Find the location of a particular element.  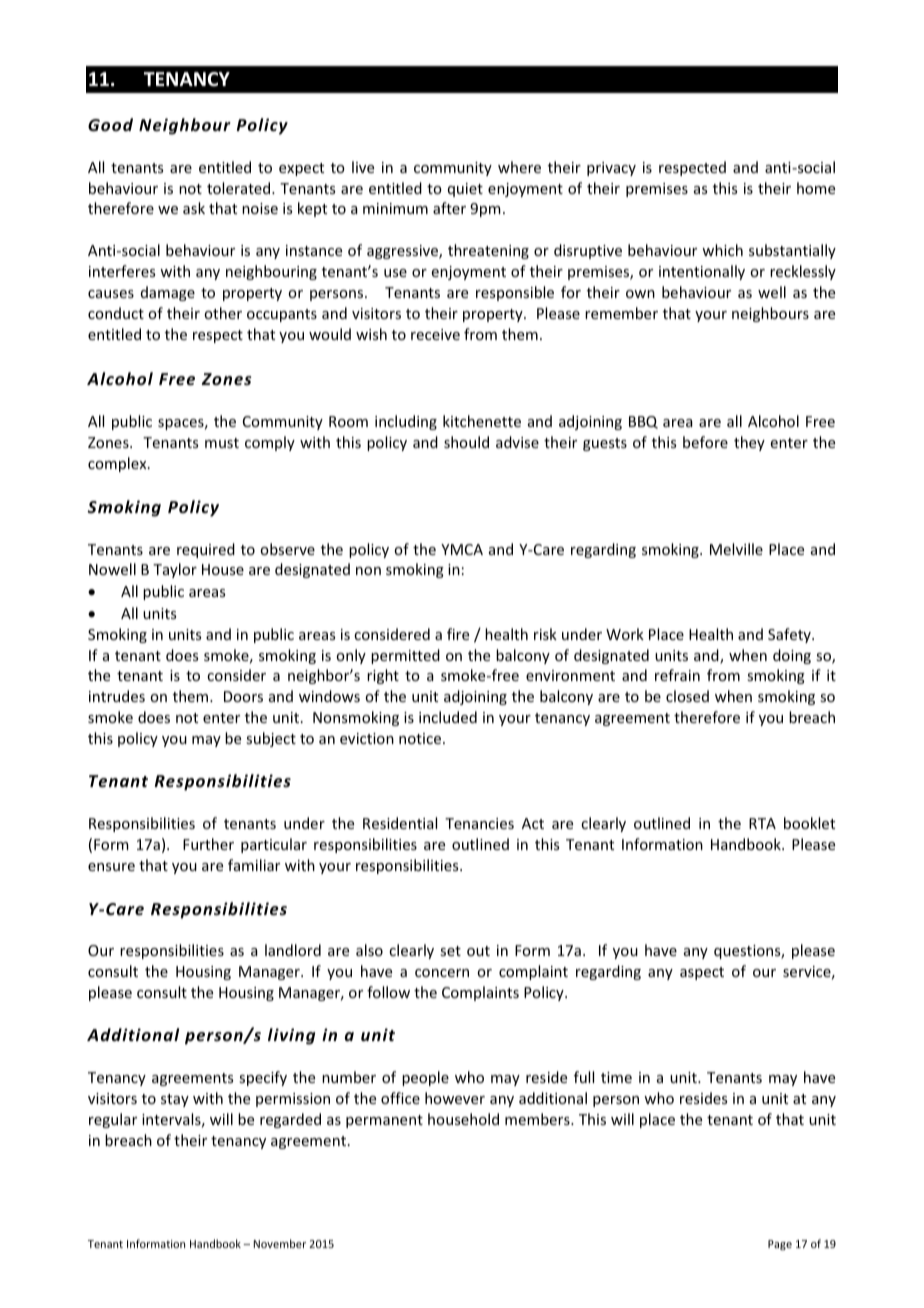

permanent is located at coordinates (384, 1121).
